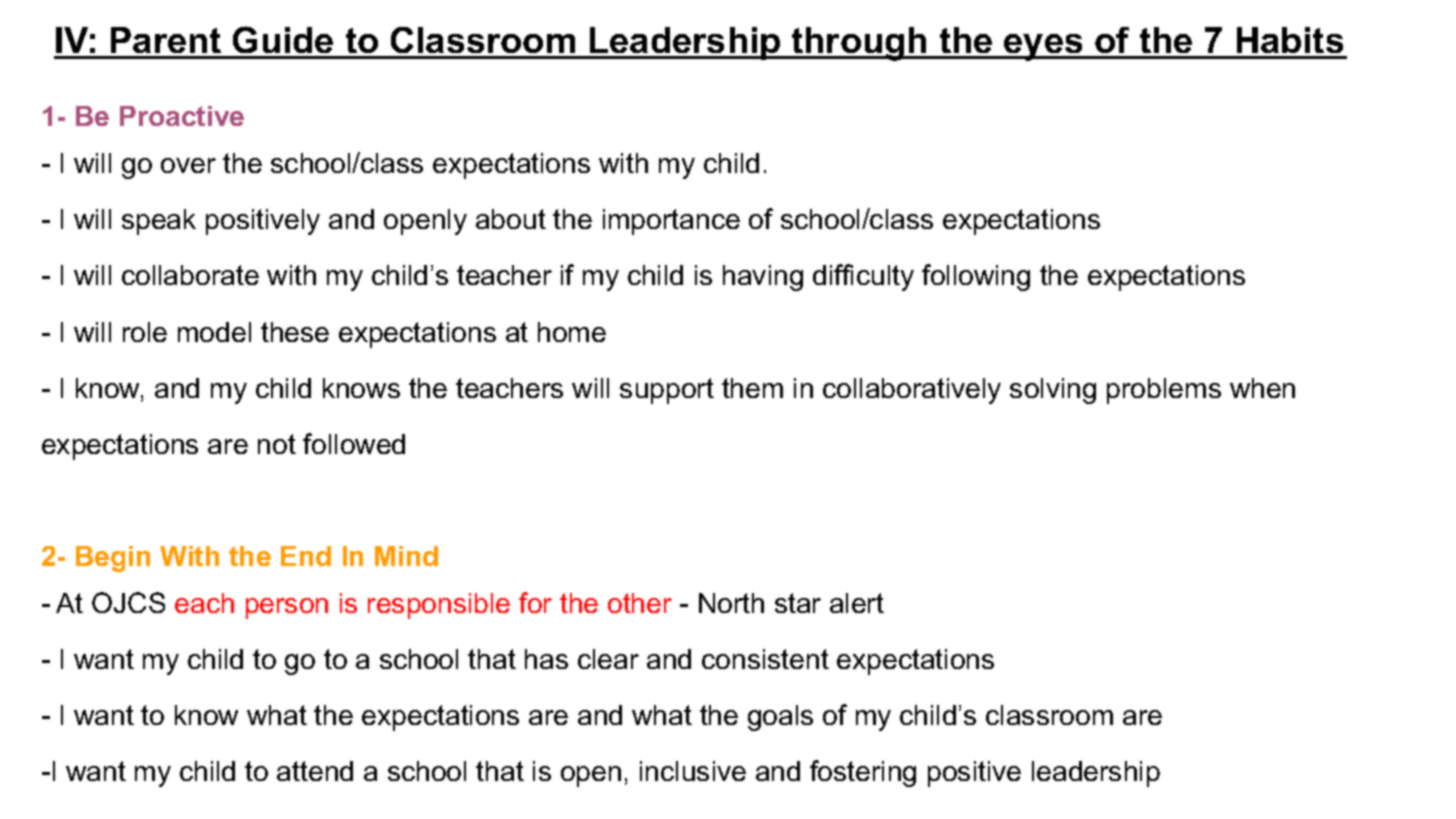  Describe the element at coordinates (667, 391) in the screenshot. I see `support` at that location.
